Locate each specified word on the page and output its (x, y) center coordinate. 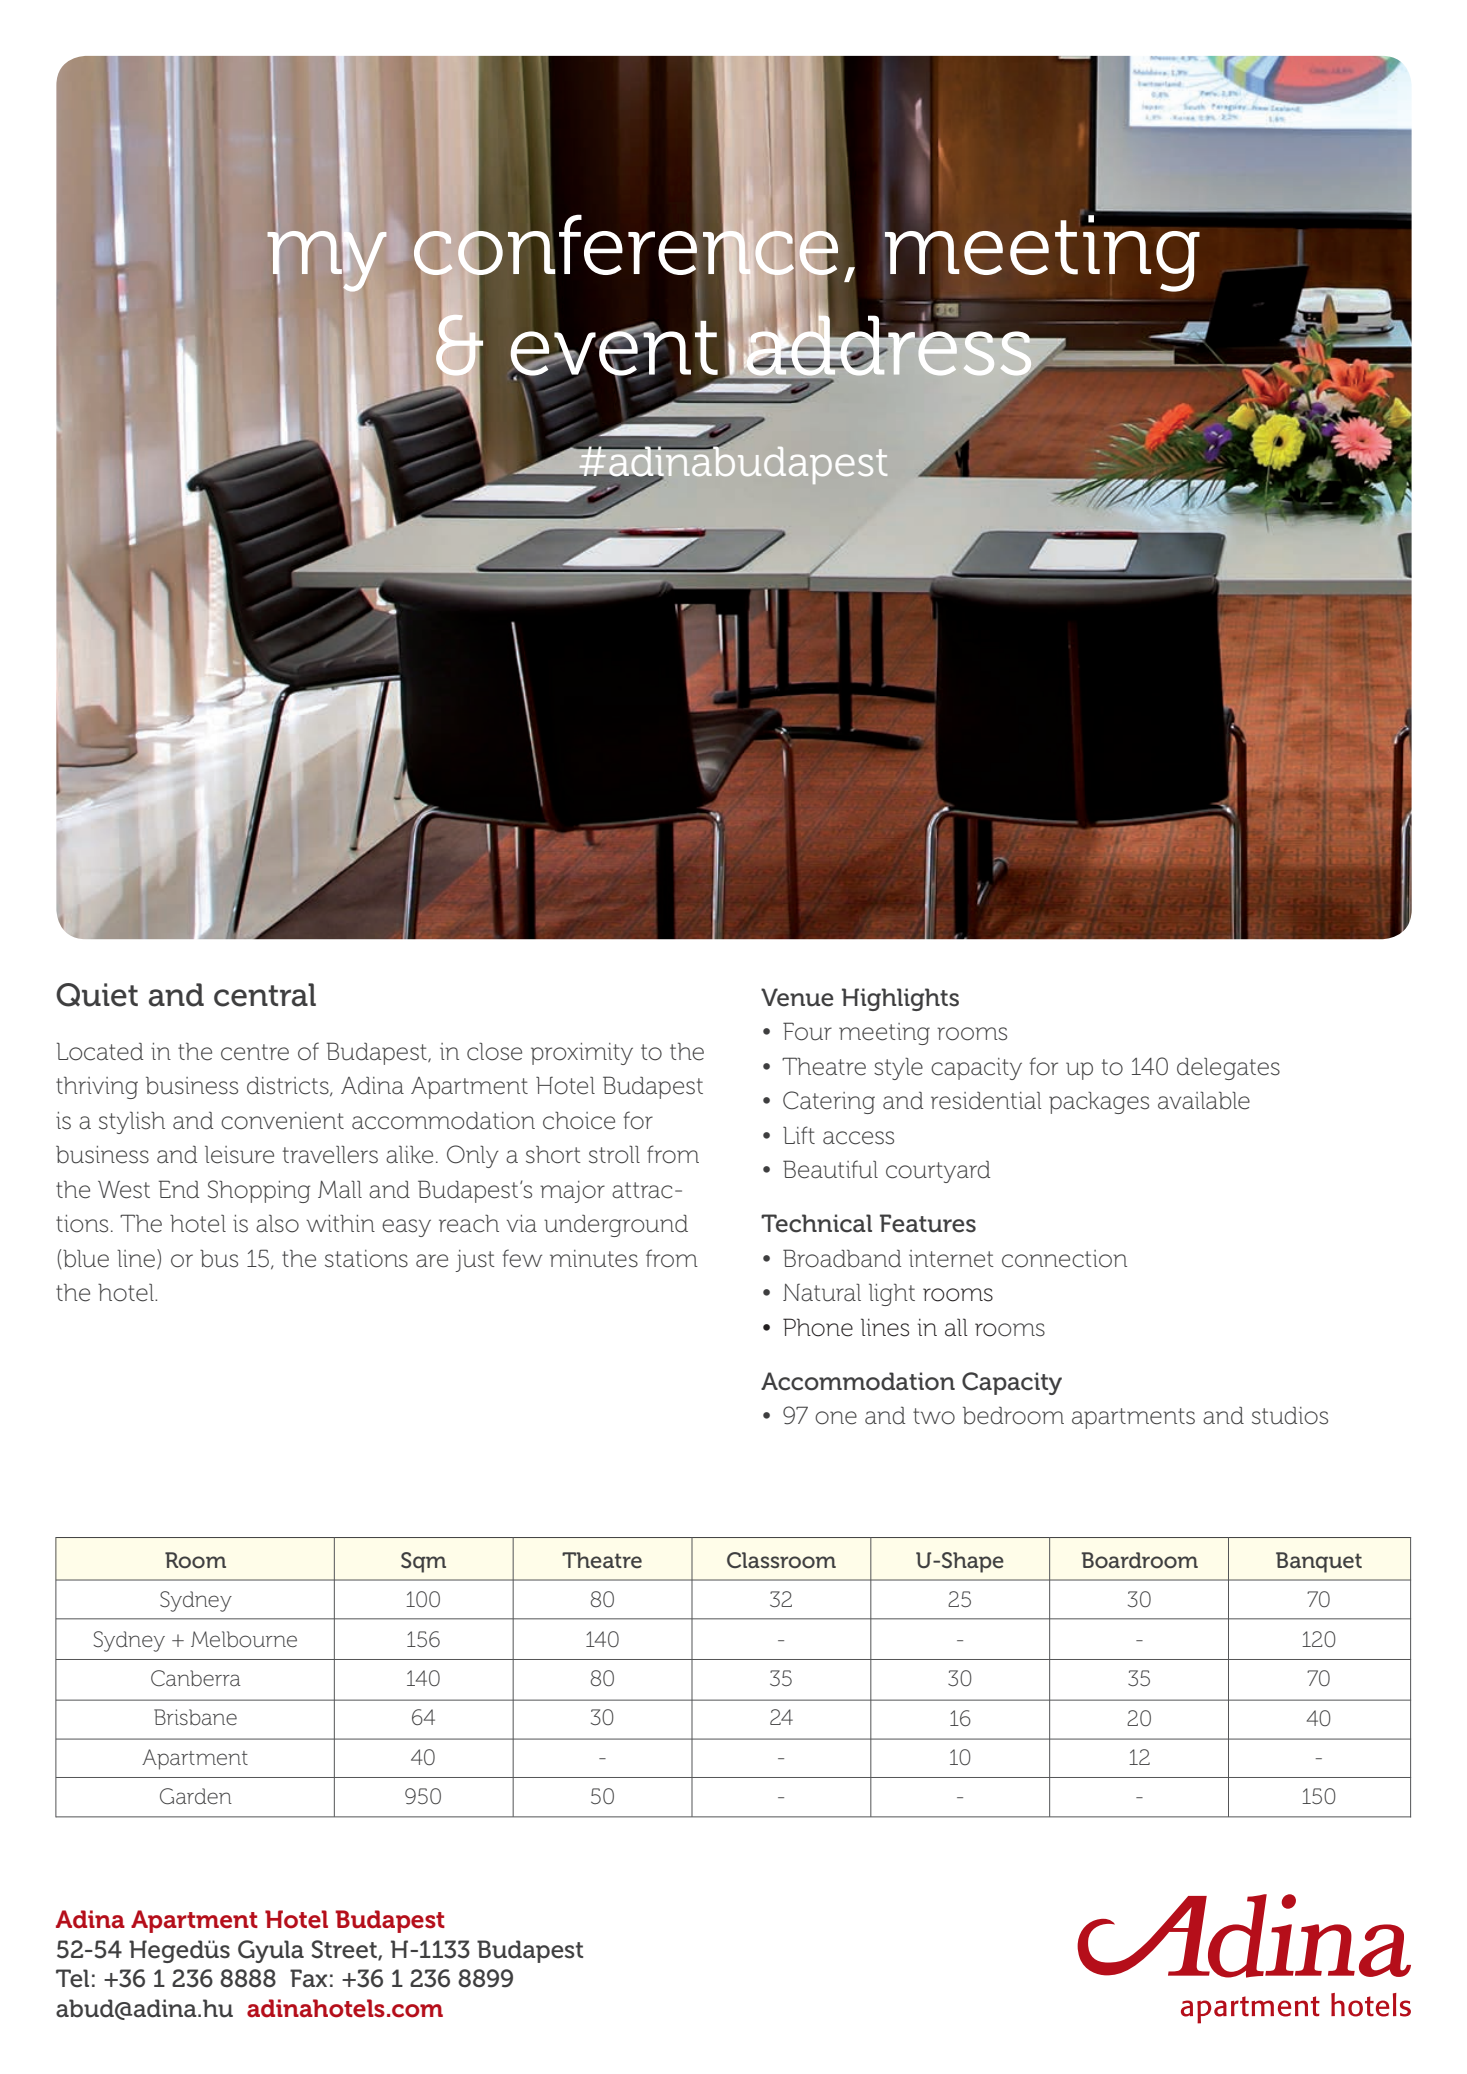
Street (345, 1950)
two (934, 1416)
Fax (308, 1978)
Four (807, 1031)
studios (1290, 1415)
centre (255, 1052)
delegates (1228, 1069)
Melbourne (244, 1639)
